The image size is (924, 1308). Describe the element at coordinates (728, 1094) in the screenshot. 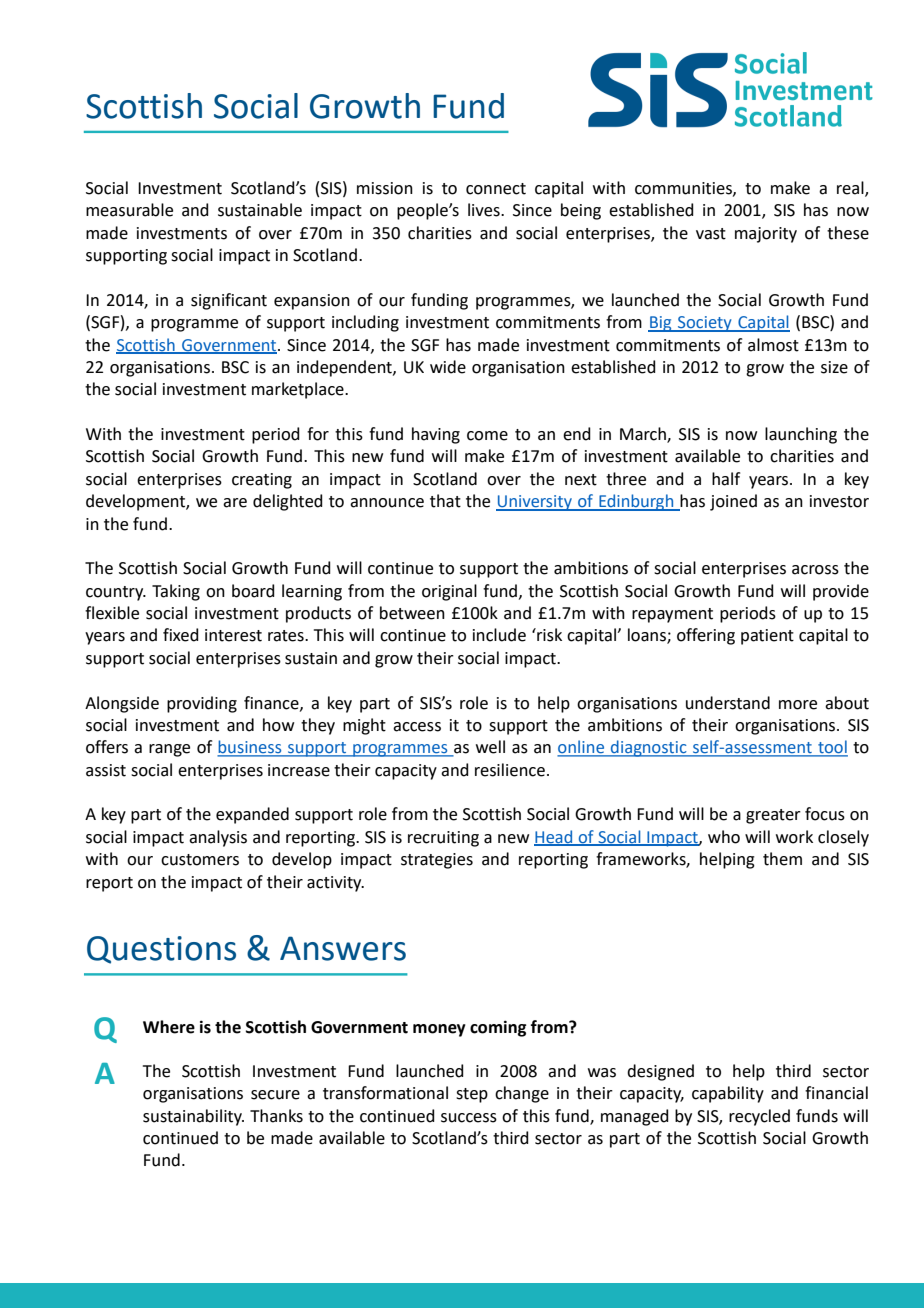

I see `capability` at that location.
